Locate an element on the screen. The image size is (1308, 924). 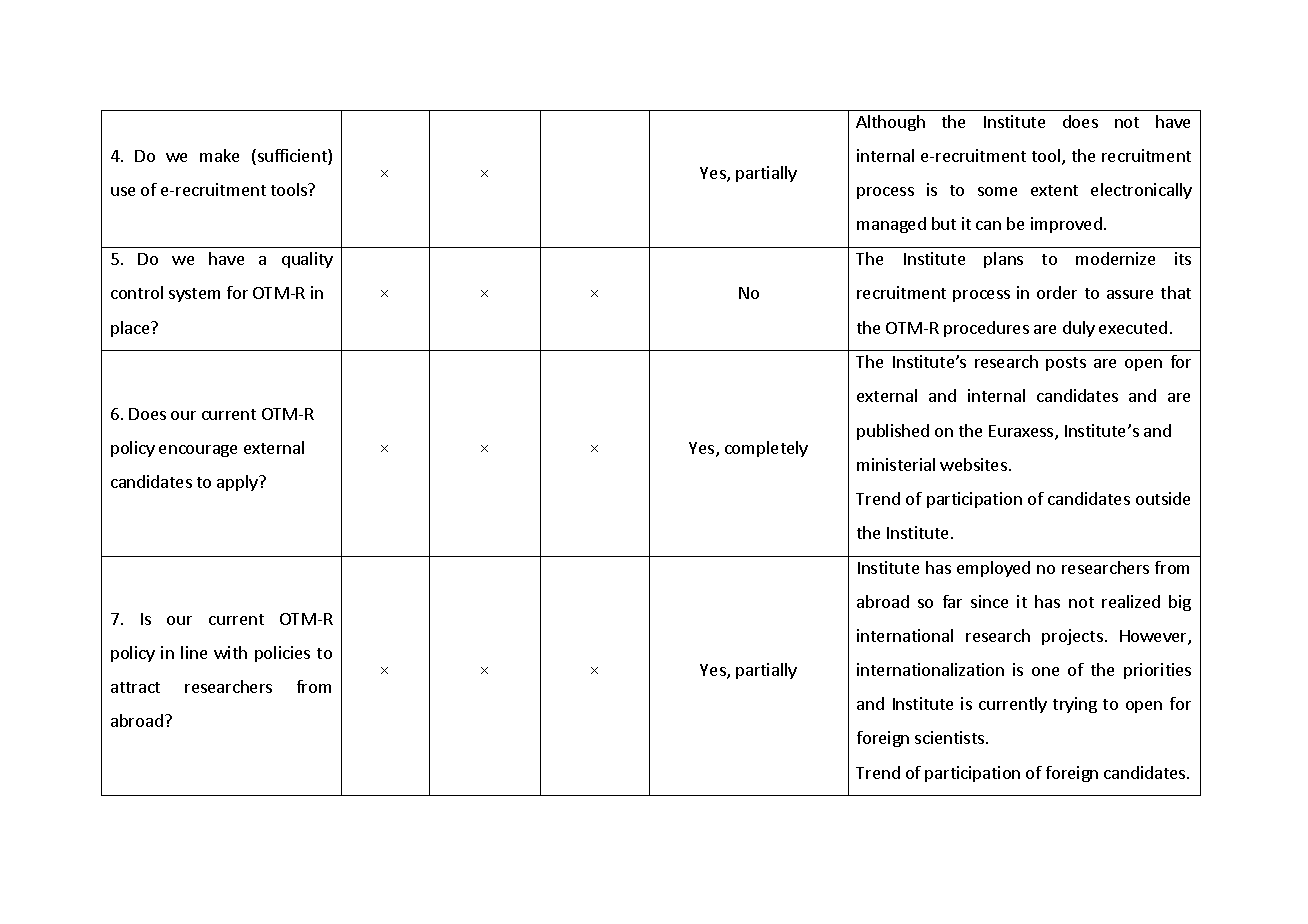
procedures is located at coordinates (986, 329).
